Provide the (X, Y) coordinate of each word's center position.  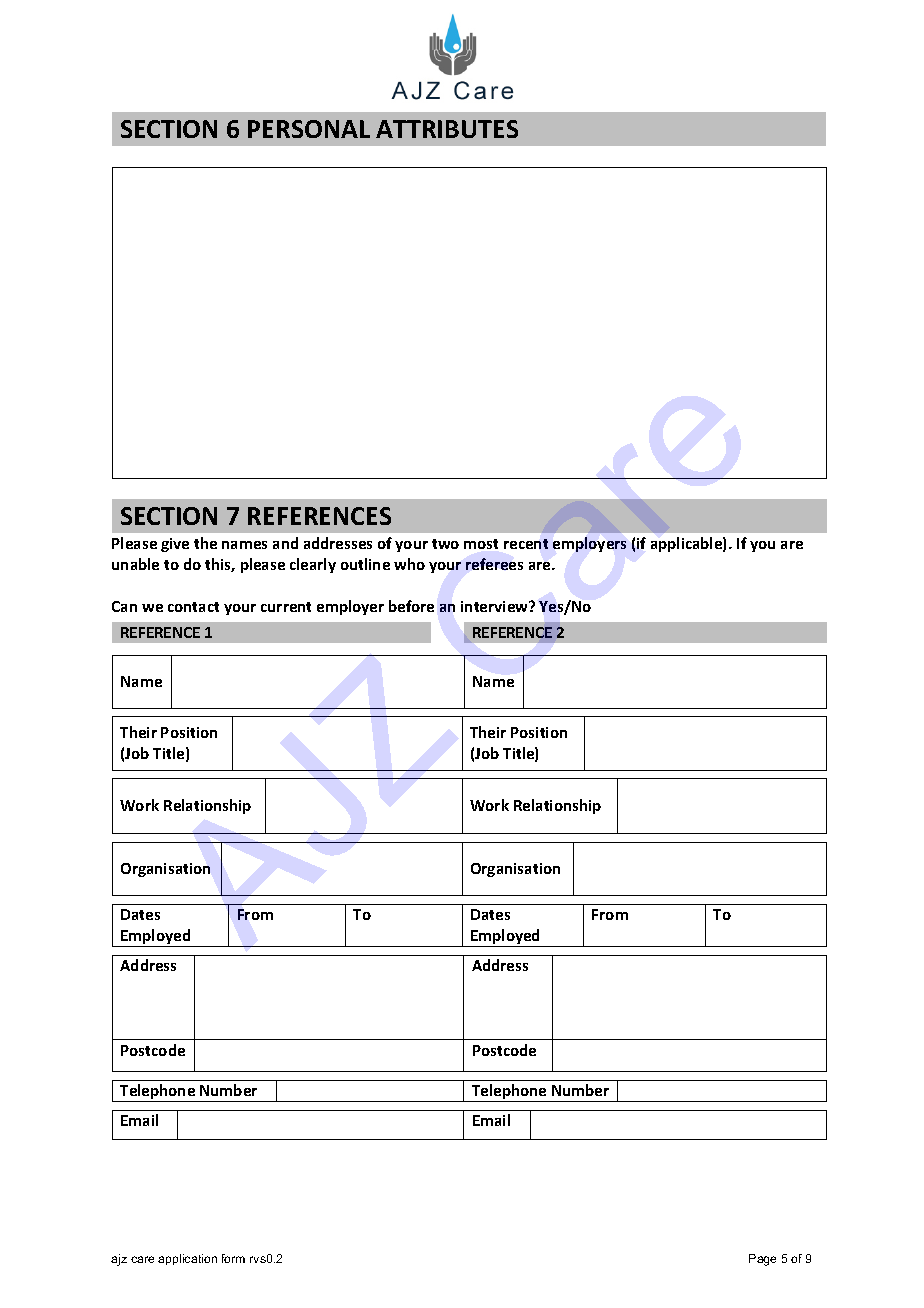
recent (526, 544)
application (187, 1259)
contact (193, 607)
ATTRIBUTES (447, 129)
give (175, 545)
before (411, 606)
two (445, 544)
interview (495, 606)
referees (494, 564)
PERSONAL (309, 129)
